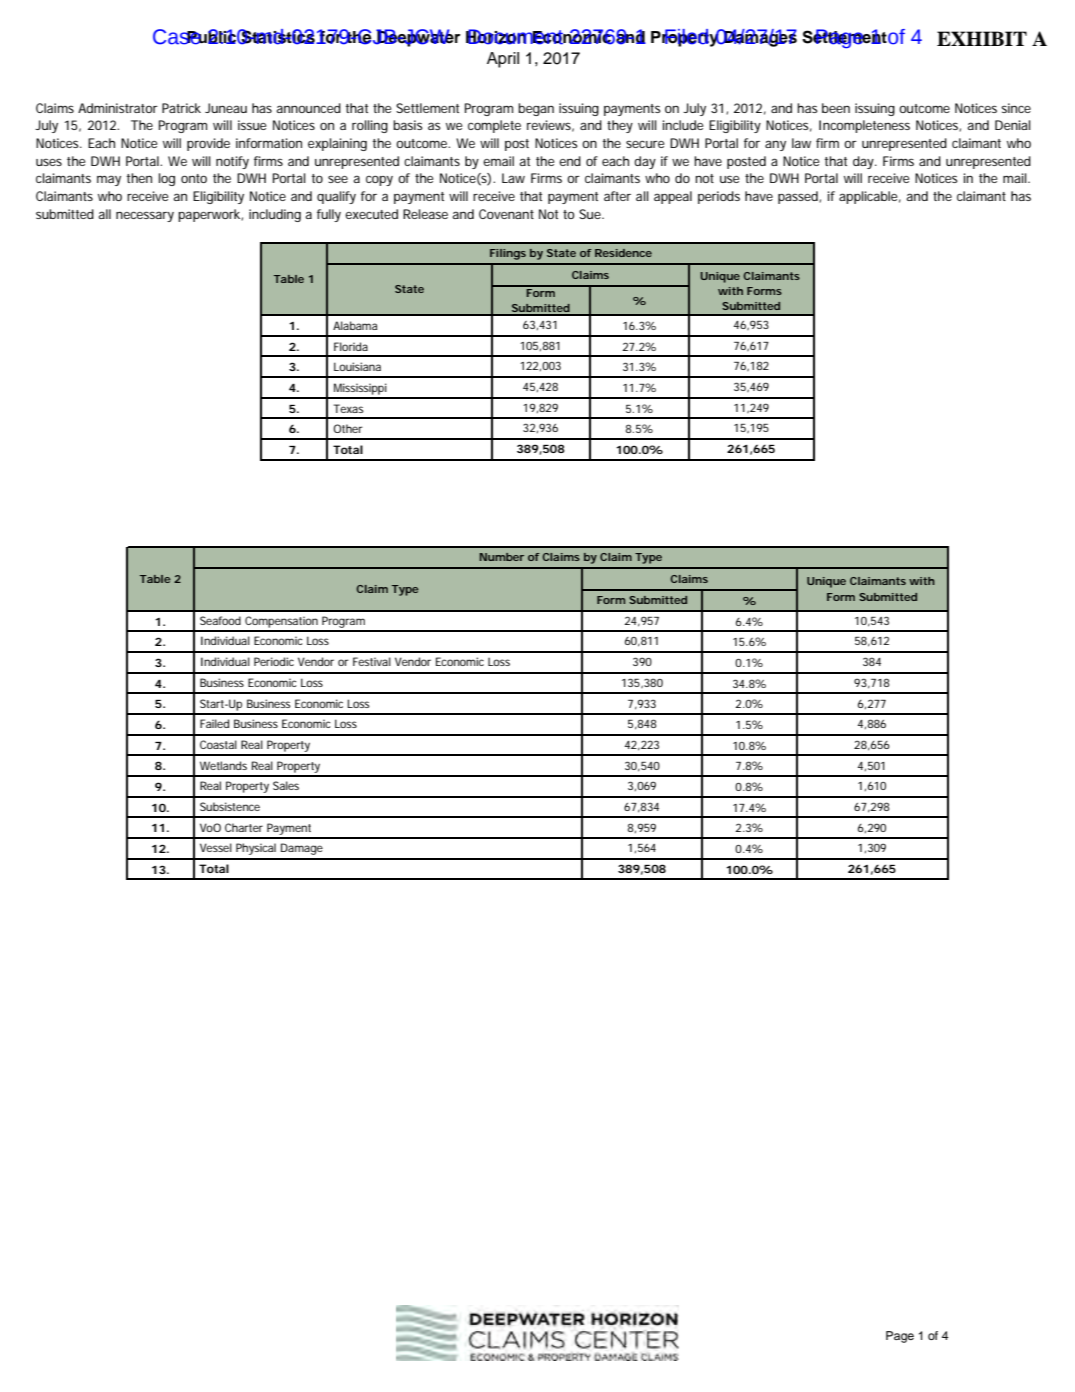 This image has height=1392, width=1075. Describe the element at coordinates (220, 620) in the image. I see `Seafood` at that location.
